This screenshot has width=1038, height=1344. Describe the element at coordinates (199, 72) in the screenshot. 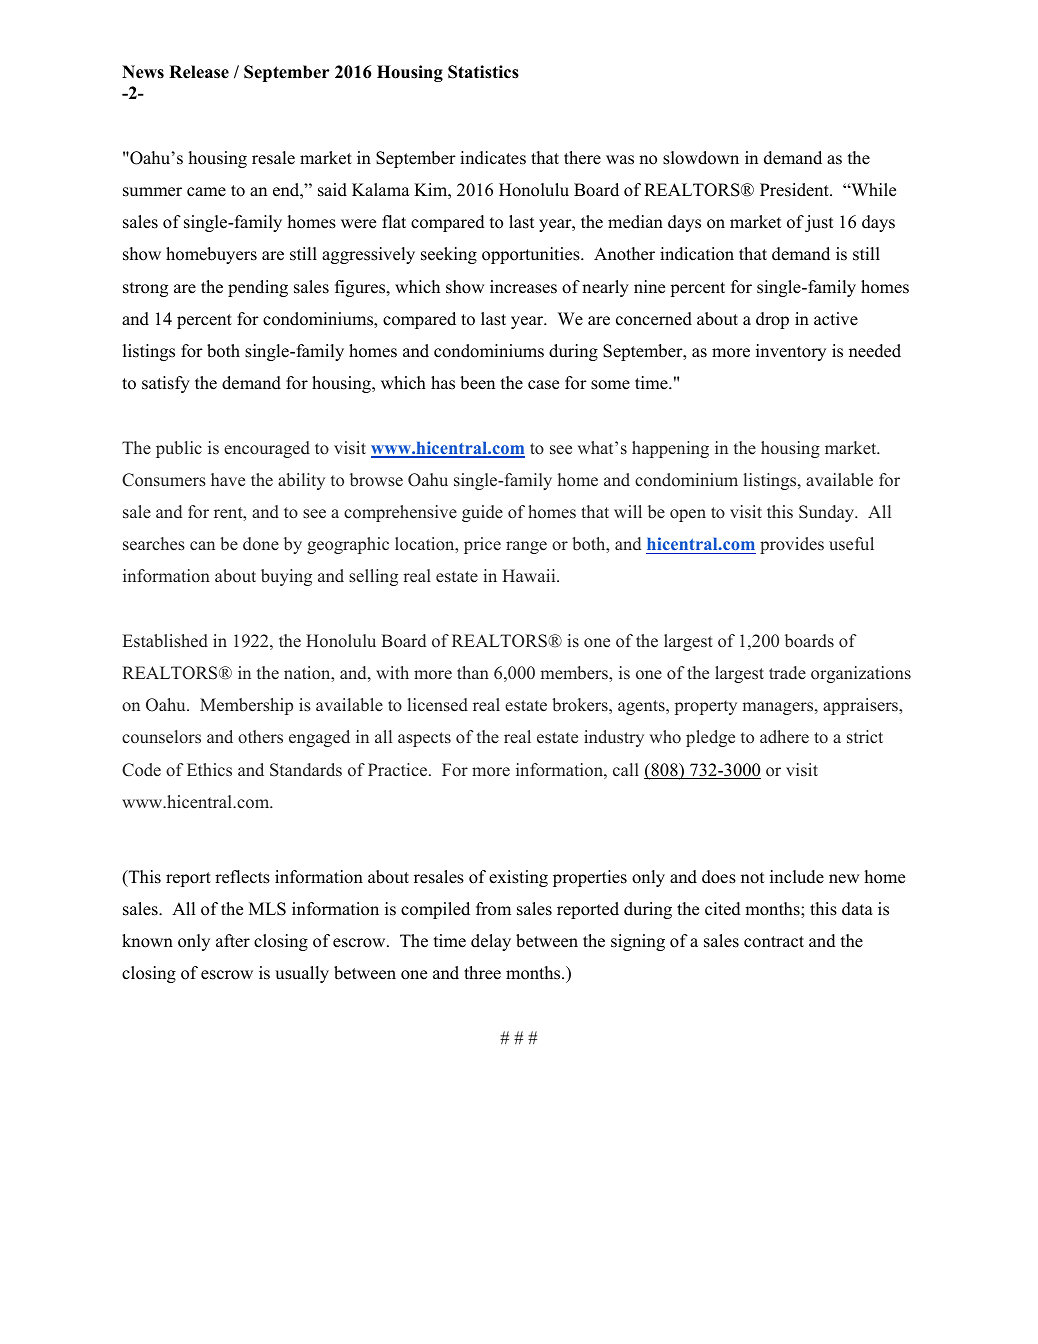

I see `Release` at that location.
